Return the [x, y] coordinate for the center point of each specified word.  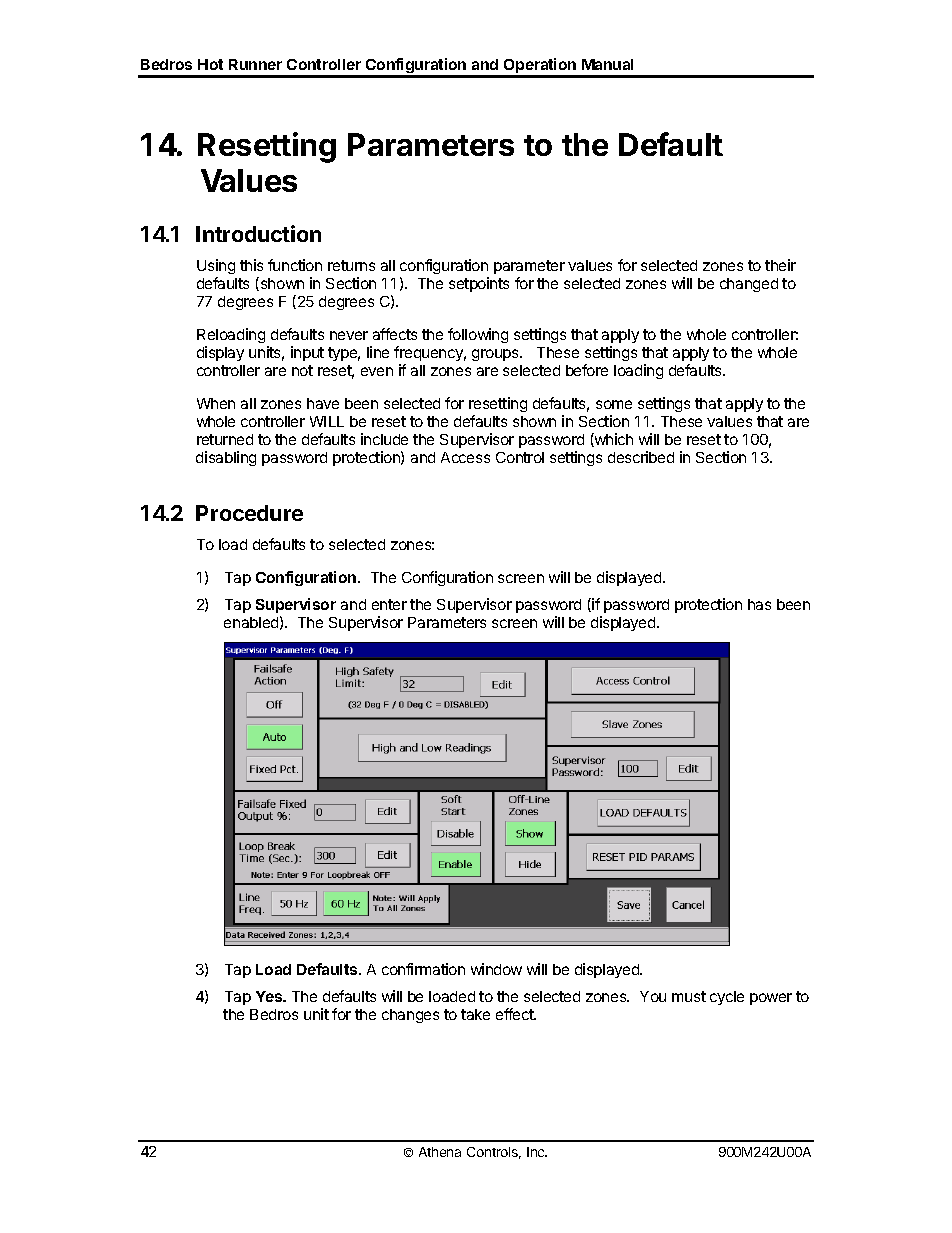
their [780, 265]
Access [465, 457]
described [641, 457]
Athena [440, 1152]
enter [389, 604]
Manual [607, 64]
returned [225, 439]
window [496, 969]
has [759, 604]
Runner [255, 64]
